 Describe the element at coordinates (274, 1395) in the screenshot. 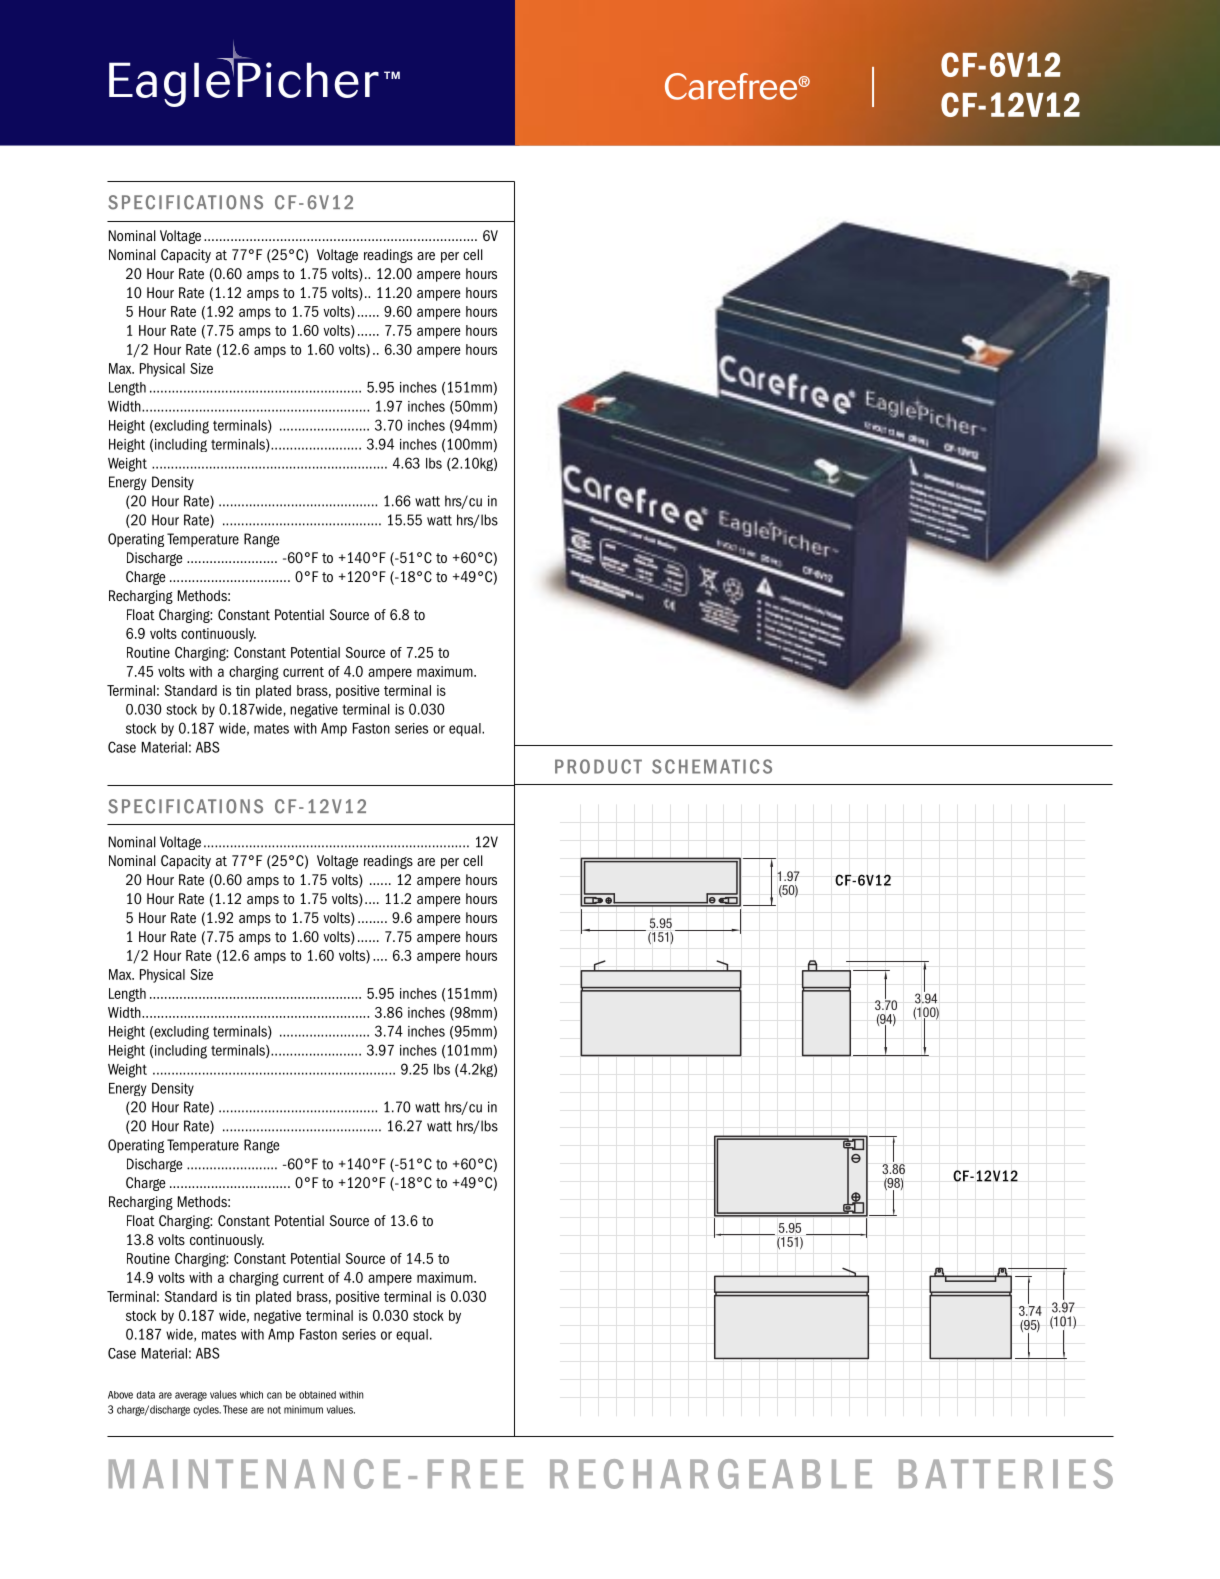

I see `can` at that location.
